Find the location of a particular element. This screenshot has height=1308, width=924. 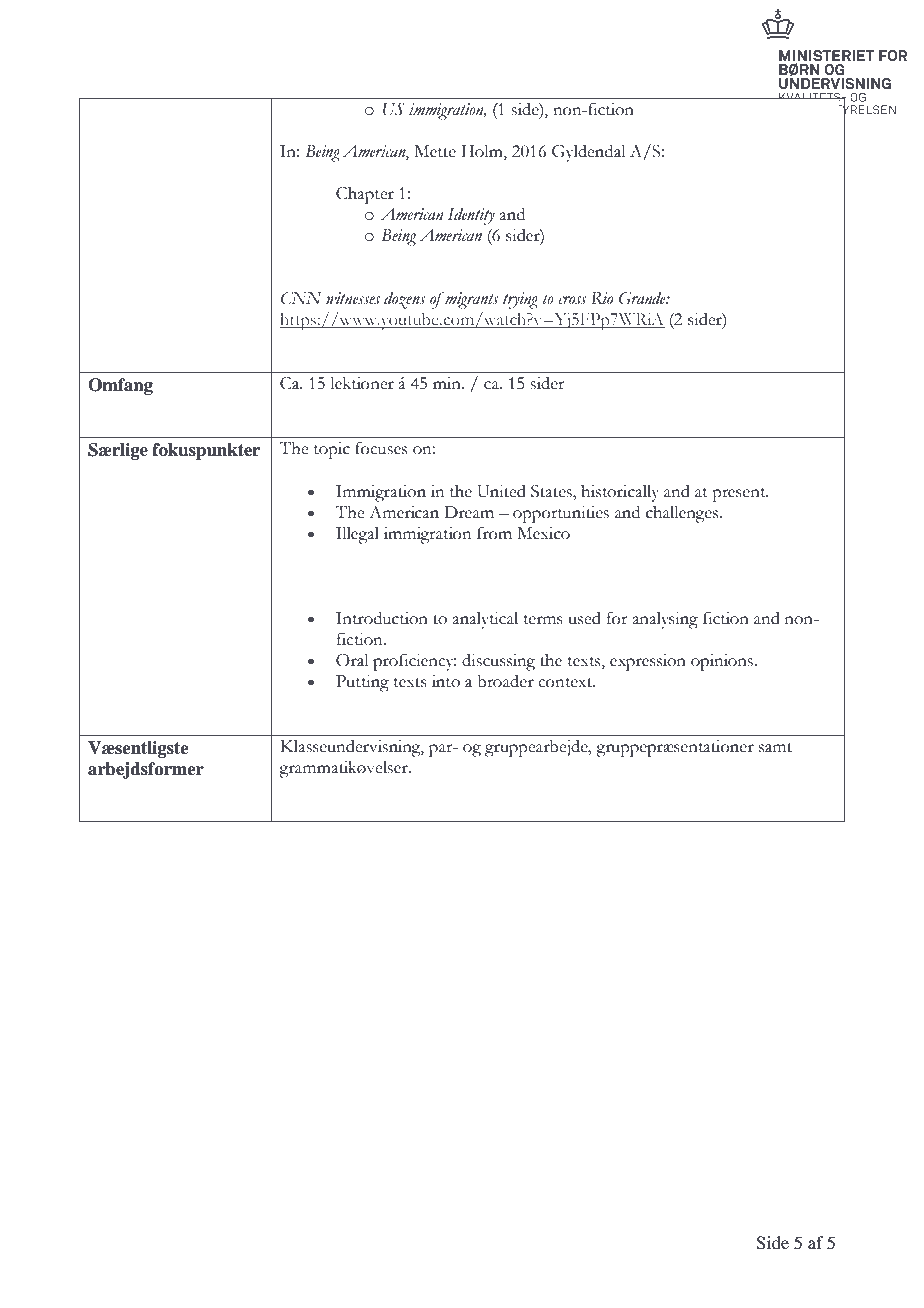

Chapter is located at coordinates (365, 195).
